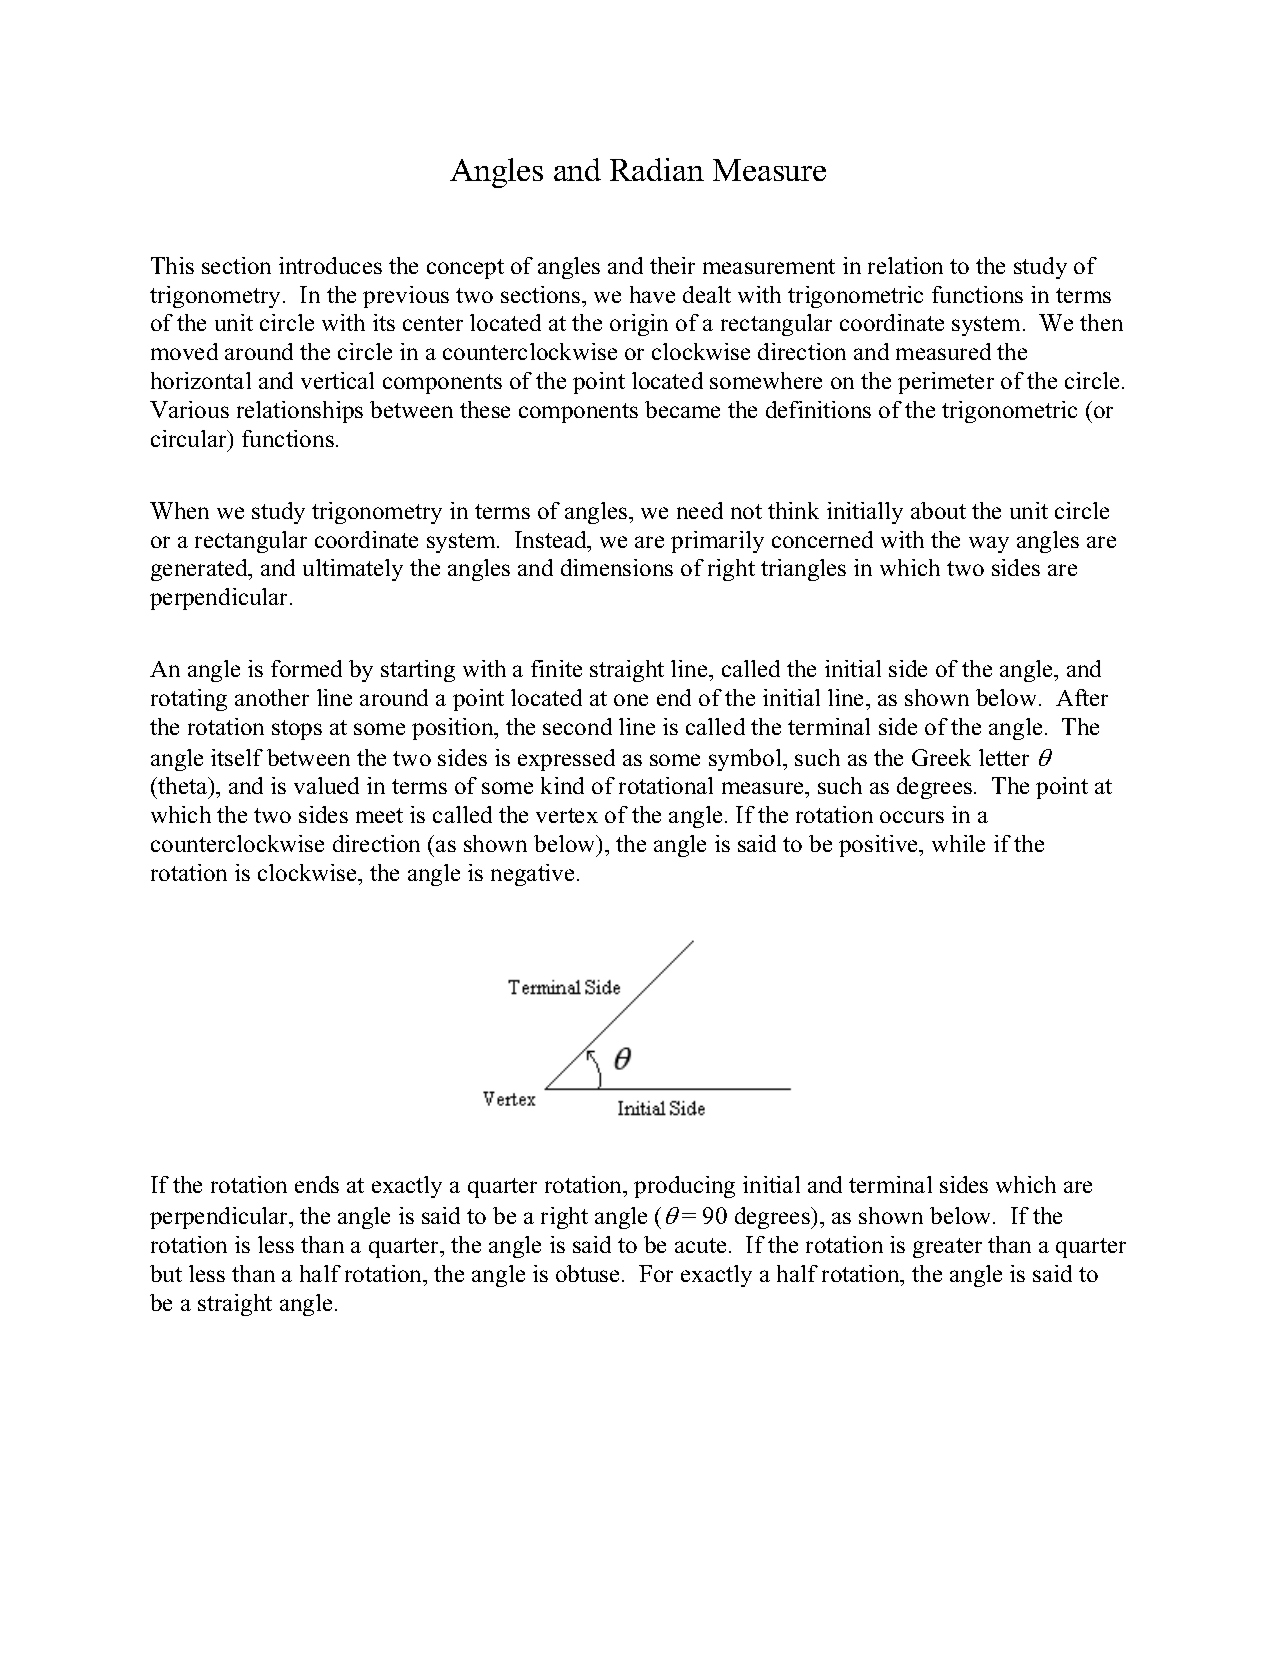 Image resolution: width=1278 pixels, height=1654 pixels. What do you see at coordinates (567, 815) in the document?
I see `vertex` at bounding box center [567, 815].
